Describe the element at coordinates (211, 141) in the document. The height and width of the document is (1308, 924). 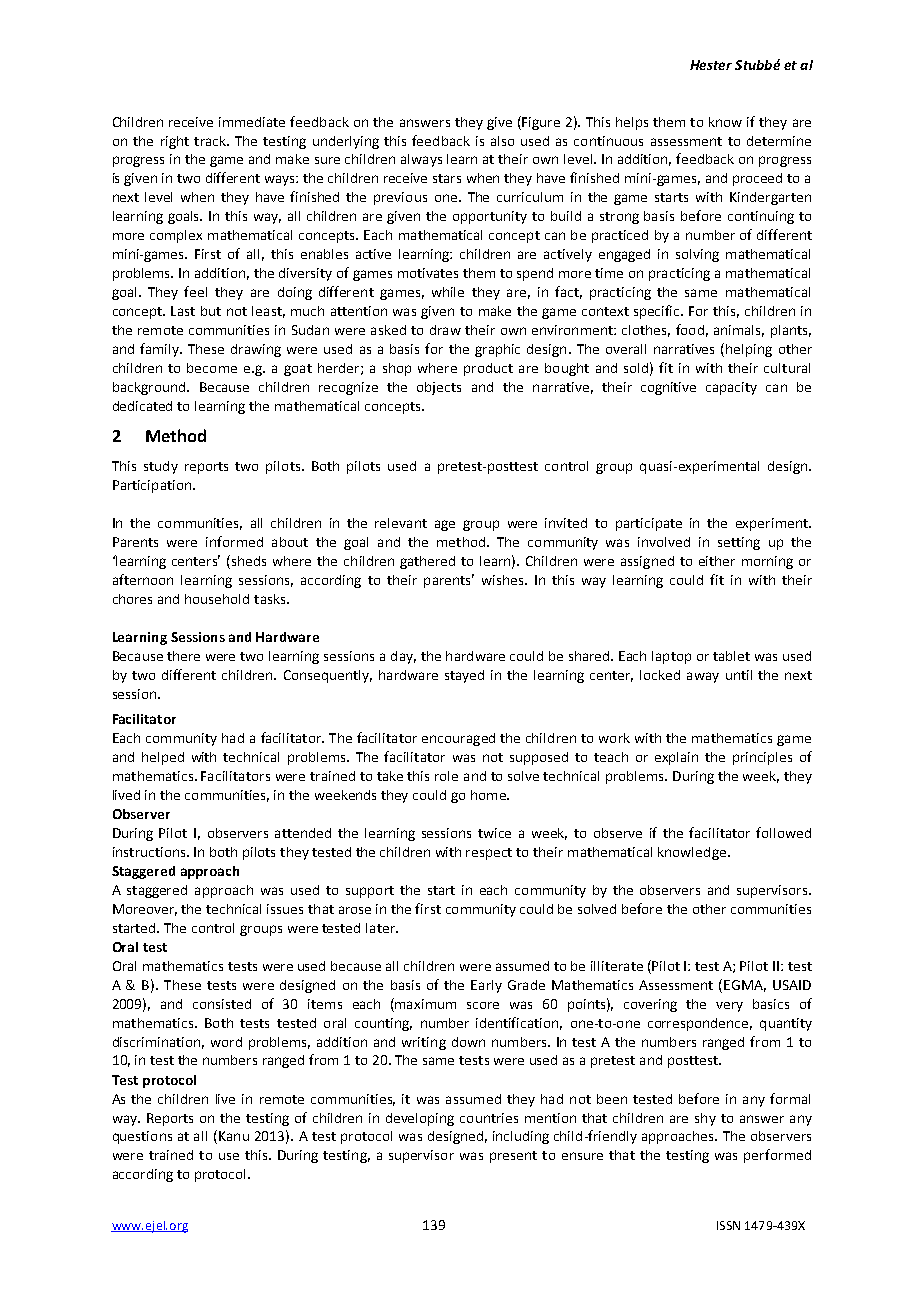
I see `track` at that location.
